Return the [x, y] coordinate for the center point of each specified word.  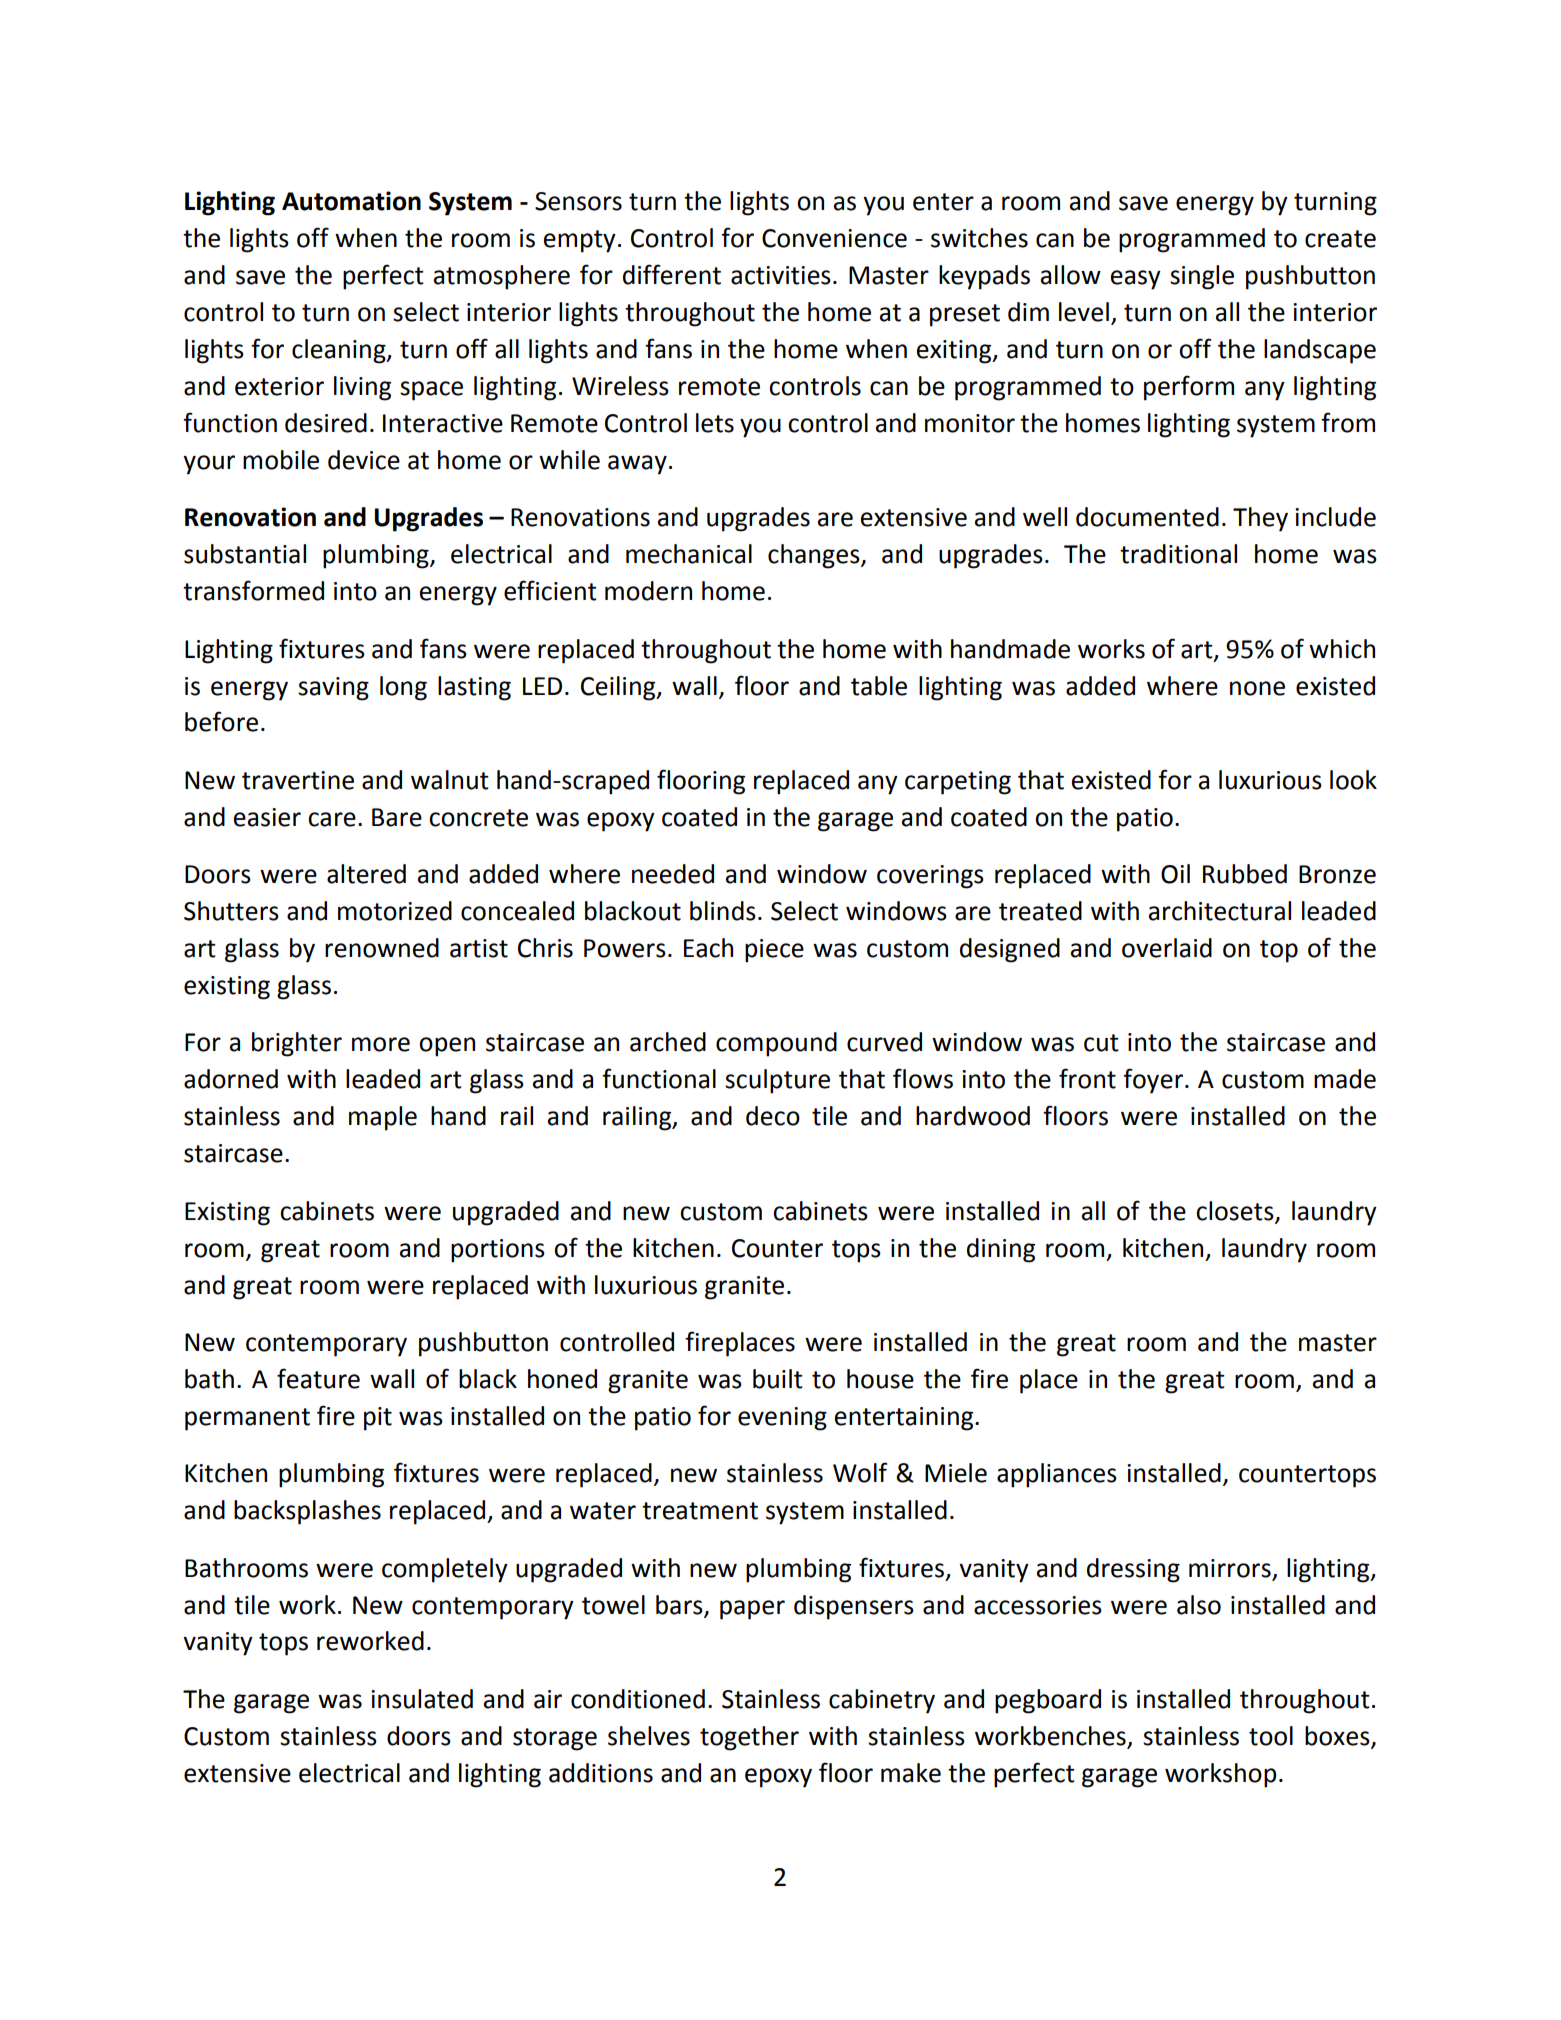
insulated [422, 1699]
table [879, 686]
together [749, 1738]
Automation [351, 201]
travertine [298, 780]
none [1257, 688]
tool [1271, 1736]
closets [1235, 1211]
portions [498, 1251]
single [1202, 277]
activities [781, 275]
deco [773, 1116]
